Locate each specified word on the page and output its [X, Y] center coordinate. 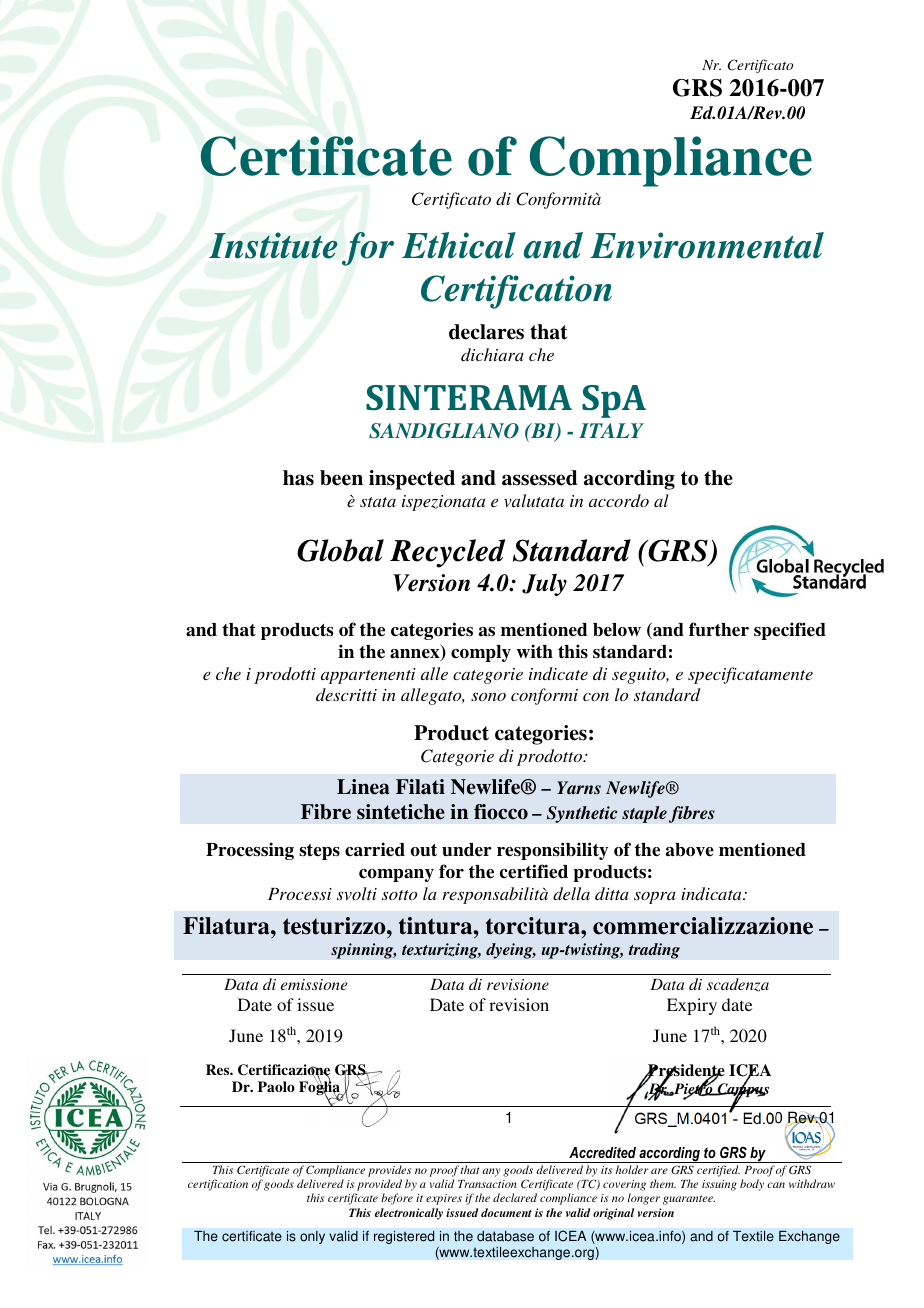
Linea [363, 787]
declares [486, 332]
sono [488, 697]
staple [644, 814]
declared [515, 1197]
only [312, 1237]
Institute [273, 245]
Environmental [707, 245]
